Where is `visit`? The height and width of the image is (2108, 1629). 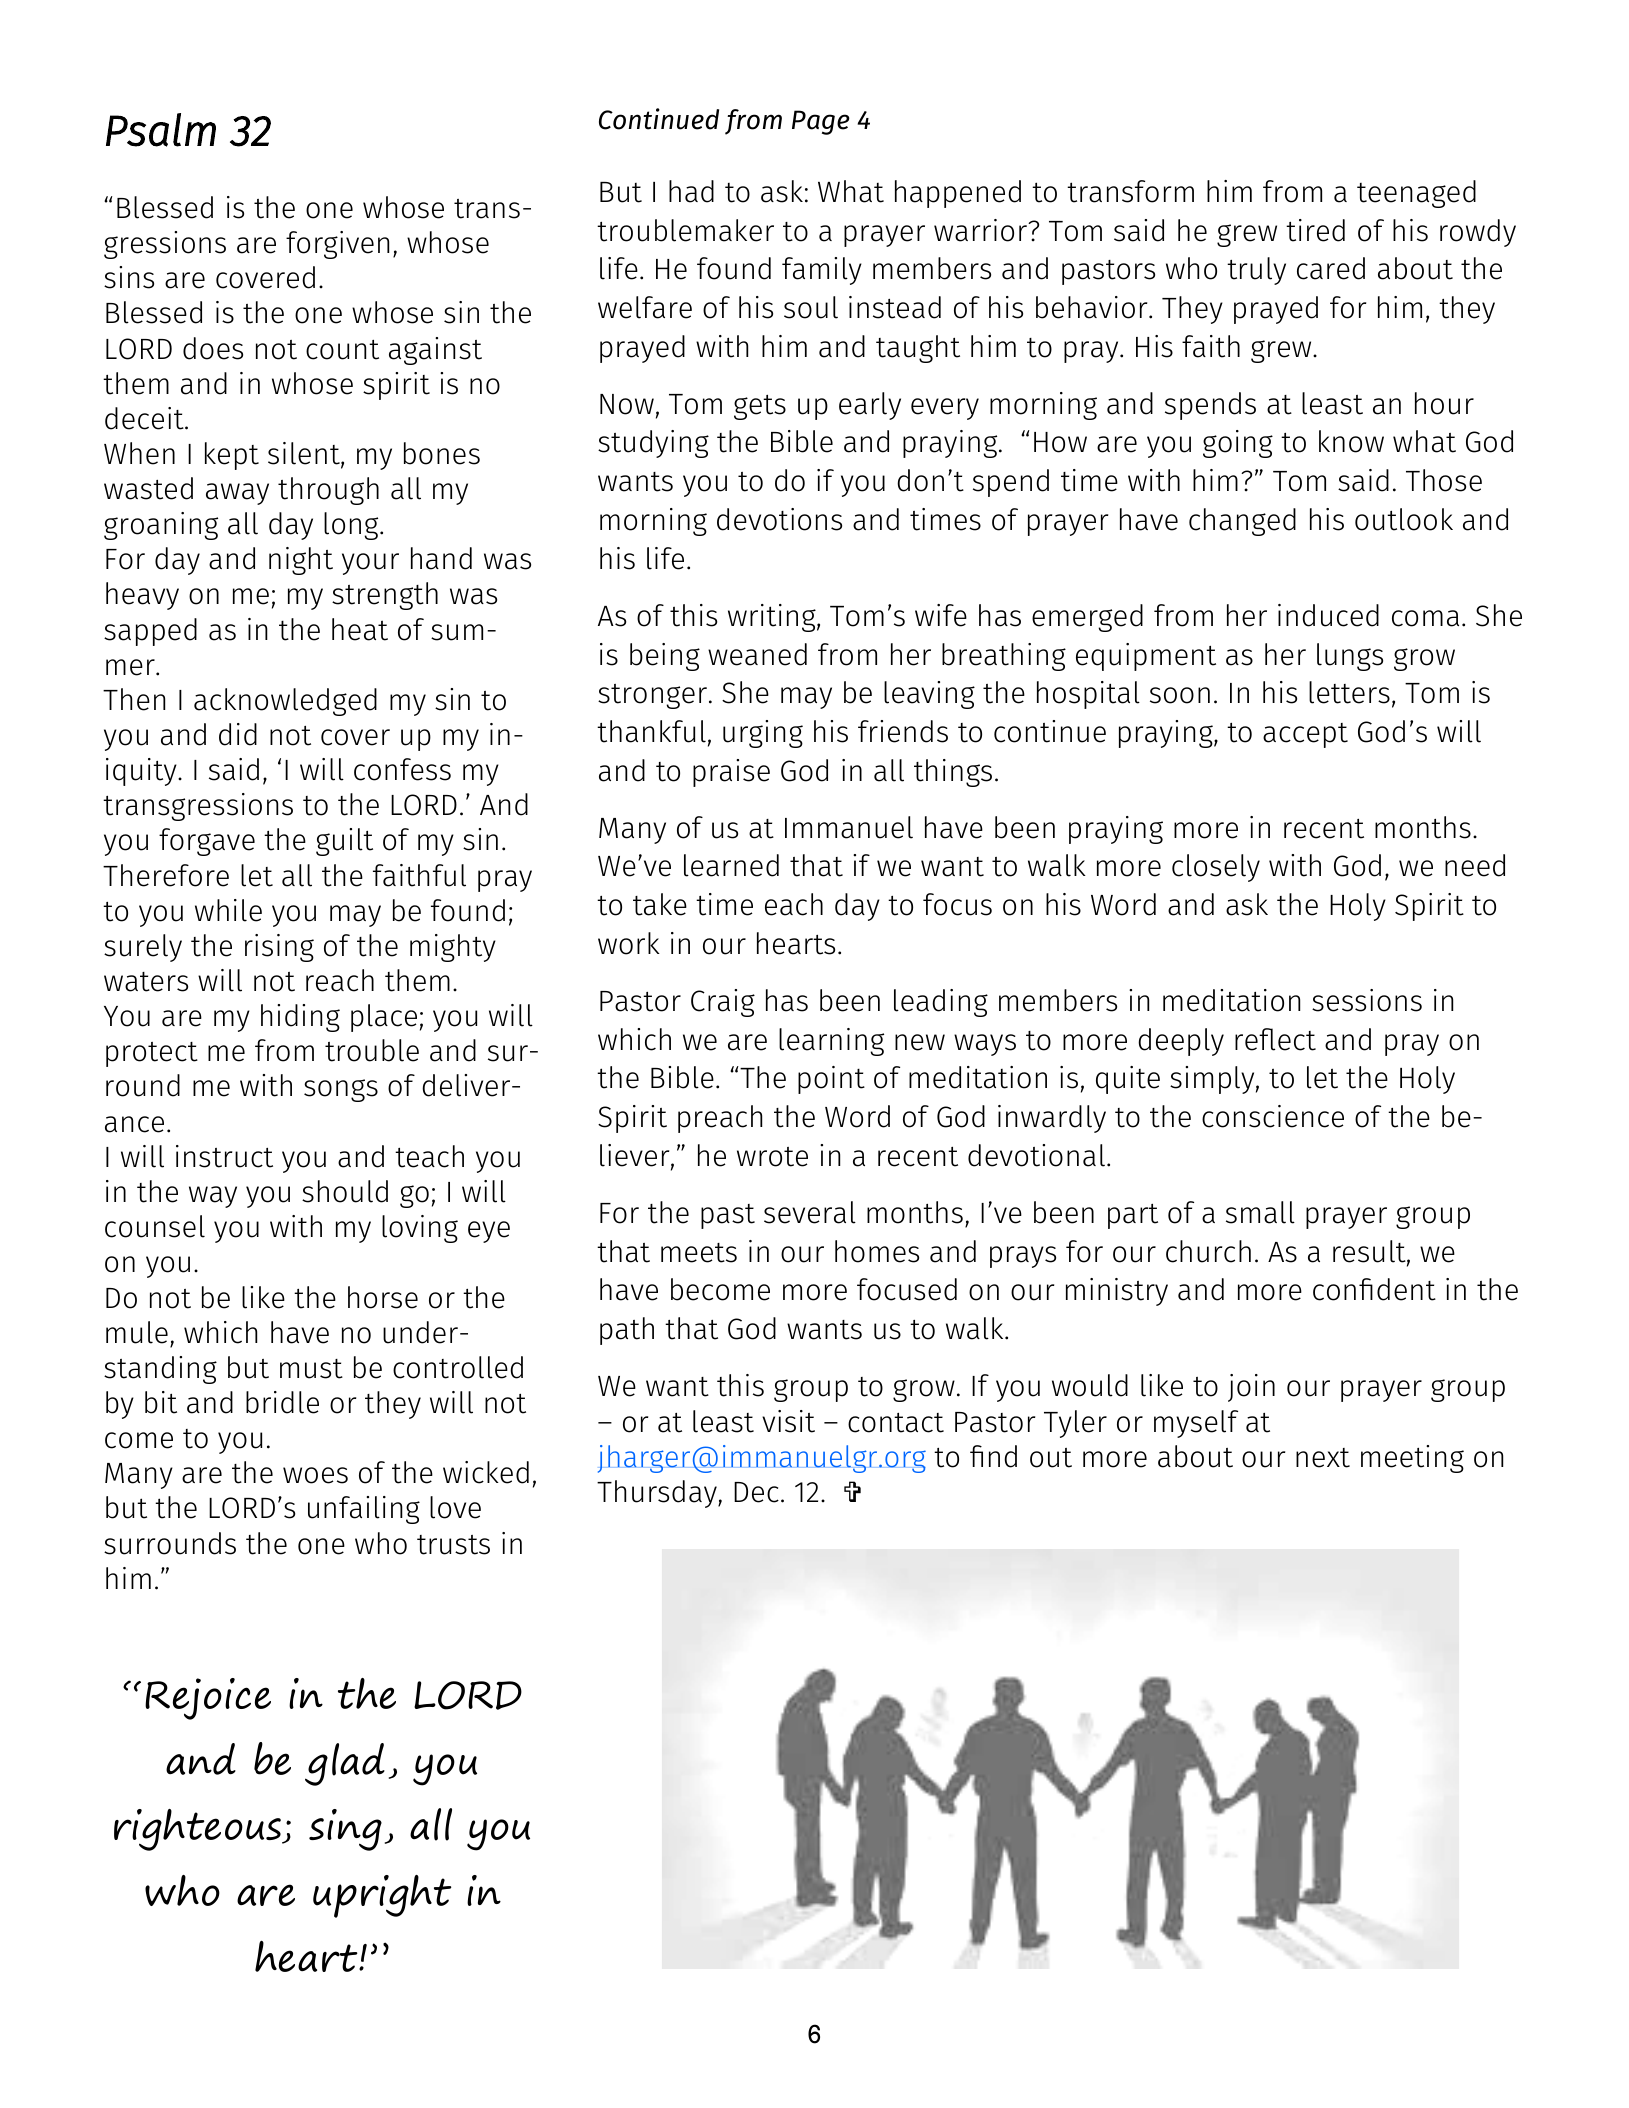
visit is located at coordinates (788, 1421).
